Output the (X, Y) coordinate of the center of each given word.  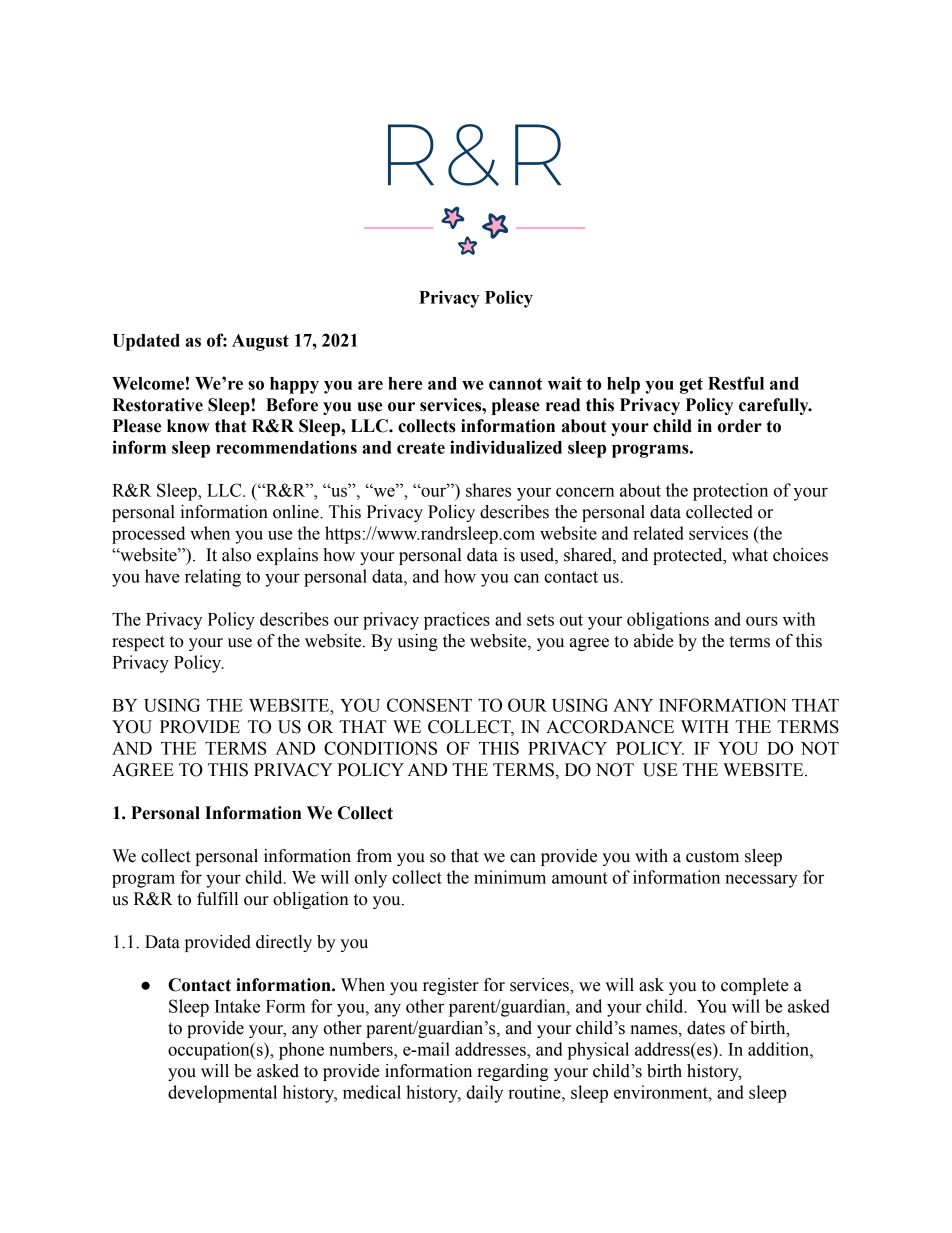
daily (484, 1094)
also (236, 555)
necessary (761, 881)
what (750, 555)
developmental (222, 1094)
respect (138, 643)
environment (662, 1092)
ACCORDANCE (610, 727)
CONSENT (429, 705)
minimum (510, 877)
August (260, 342)
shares (488, 490)
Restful (736, 383)
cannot (516, 384)
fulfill (217, 899)
